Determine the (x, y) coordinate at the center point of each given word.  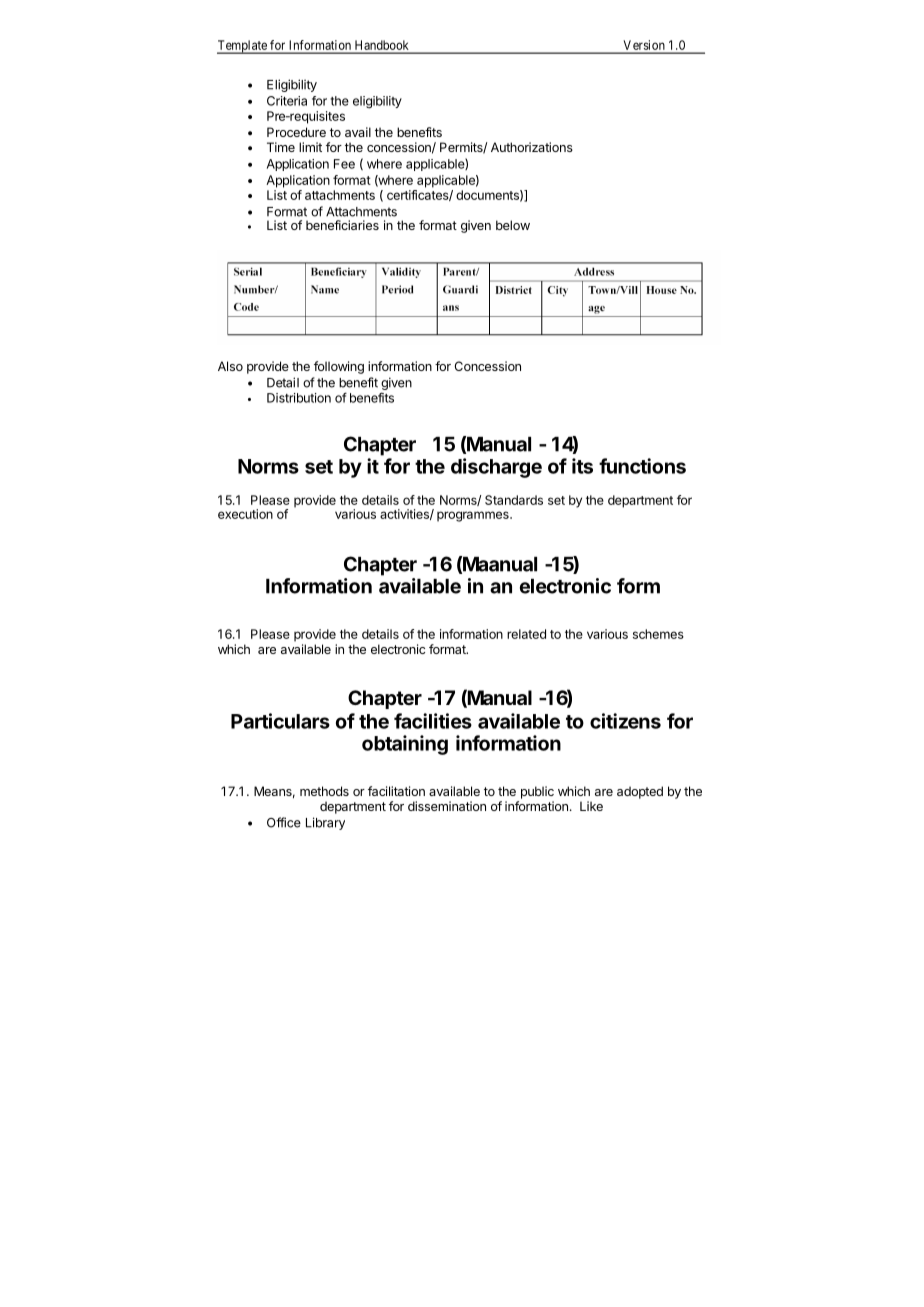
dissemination (447, 806)
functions (642, 466)
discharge (496, 468)
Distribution (299, 398)
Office (284, 822)
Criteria (287, 101)
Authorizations (532, 147)
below (513, 225)
